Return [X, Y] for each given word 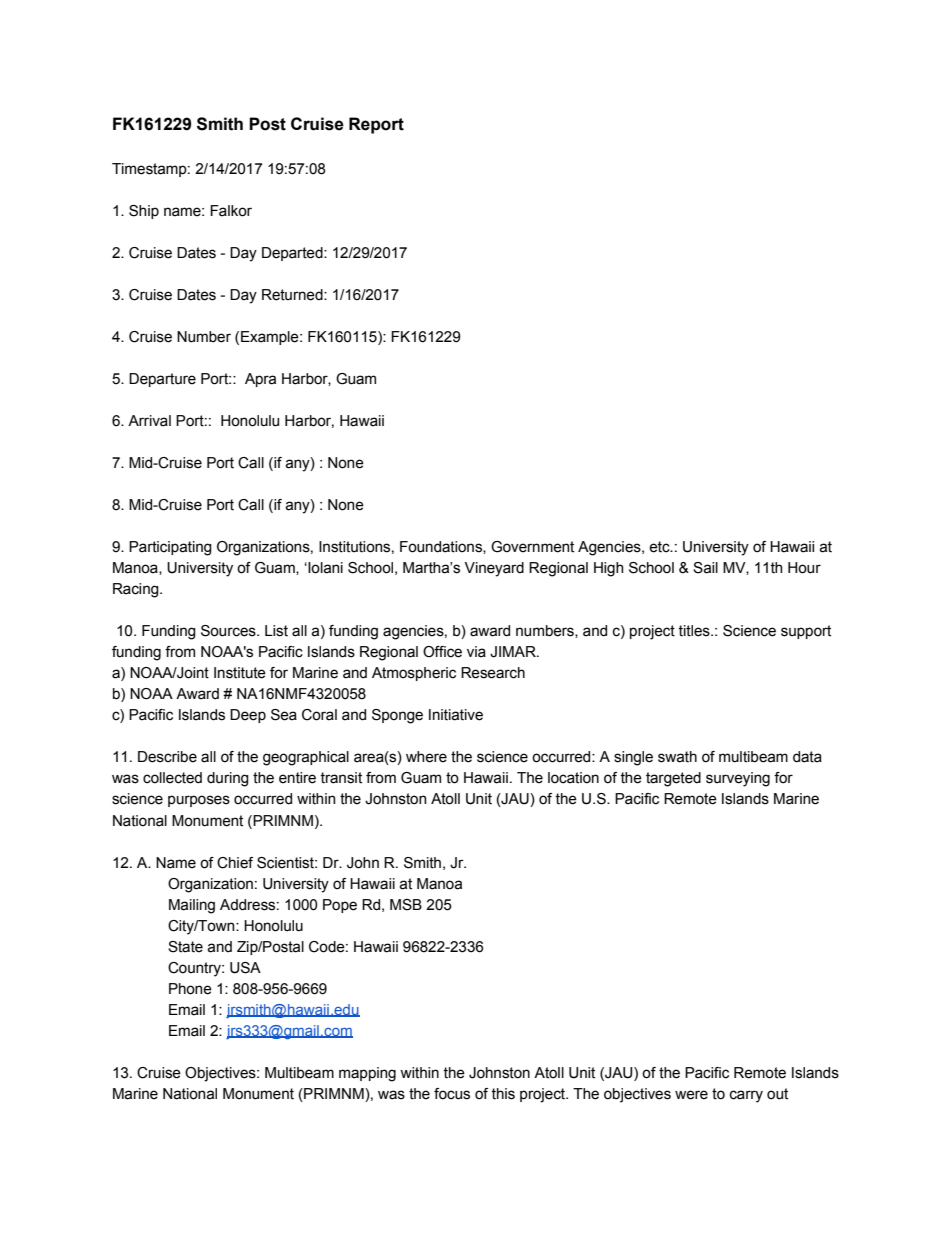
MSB [406, 905]
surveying [738, 779]
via [476, 652]
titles [695, 631]
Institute [240, 673]
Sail [705, 568]
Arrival [149, 421]
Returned [293, 295]
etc [660, 547]
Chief [235, 863]
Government [532, 547]
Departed [293, 254]
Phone [190, 989]
